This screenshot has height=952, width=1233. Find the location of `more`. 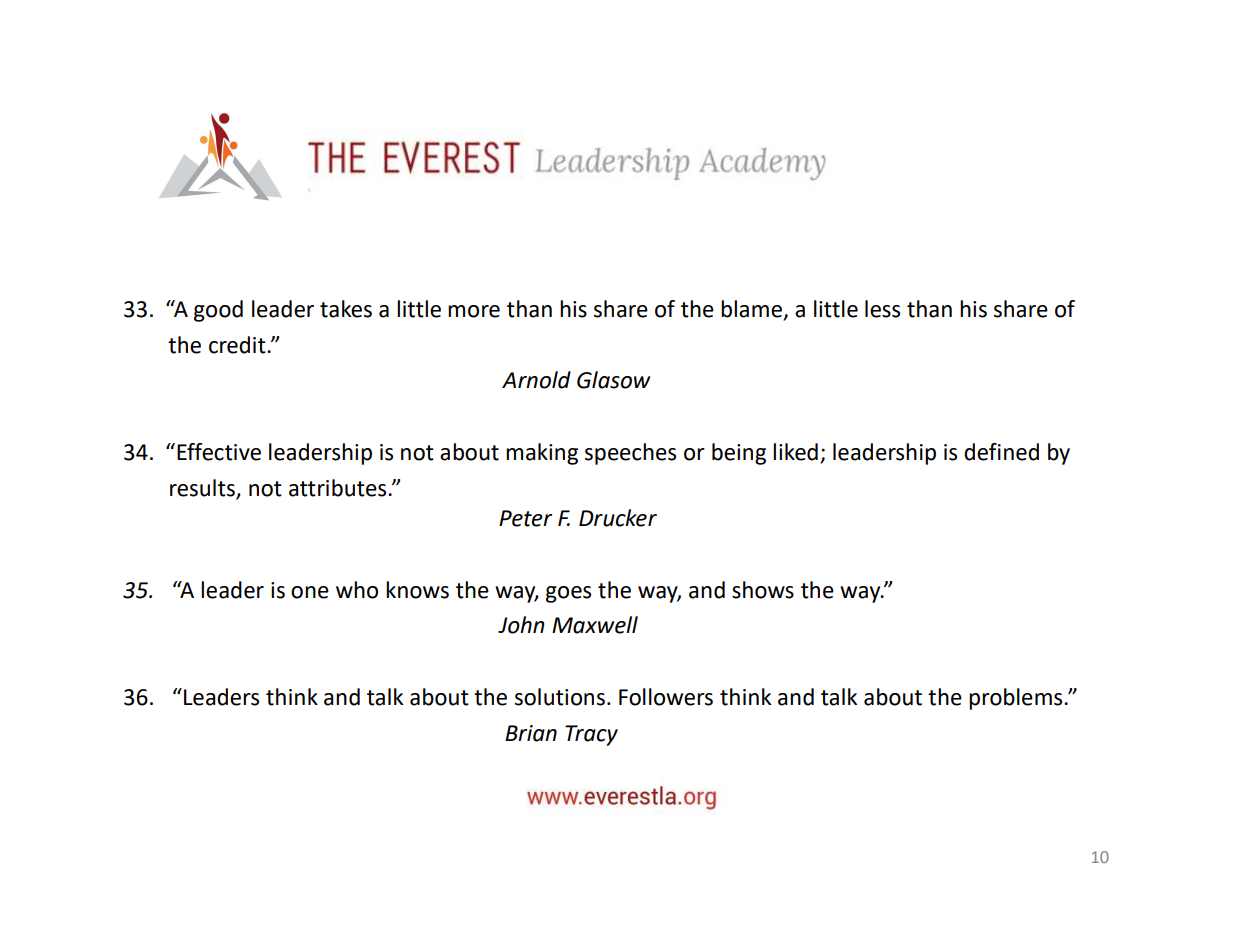

more is located at coordinates (474, 311).
